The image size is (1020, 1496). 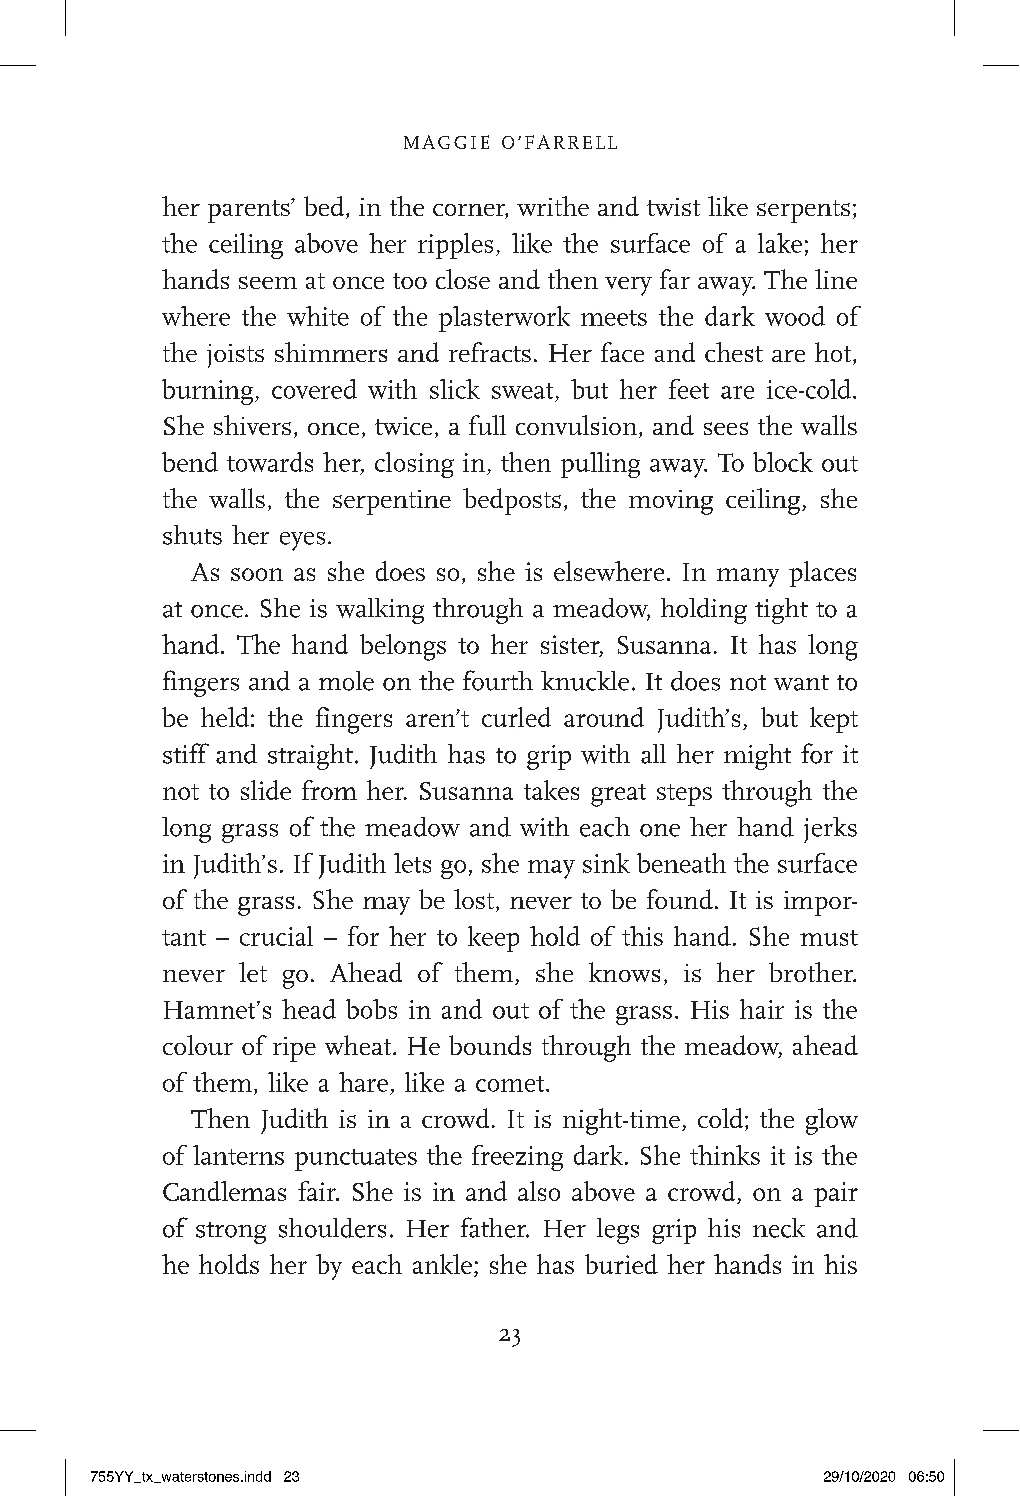 I want to click on bounds, so click(x=490, y=1045).
